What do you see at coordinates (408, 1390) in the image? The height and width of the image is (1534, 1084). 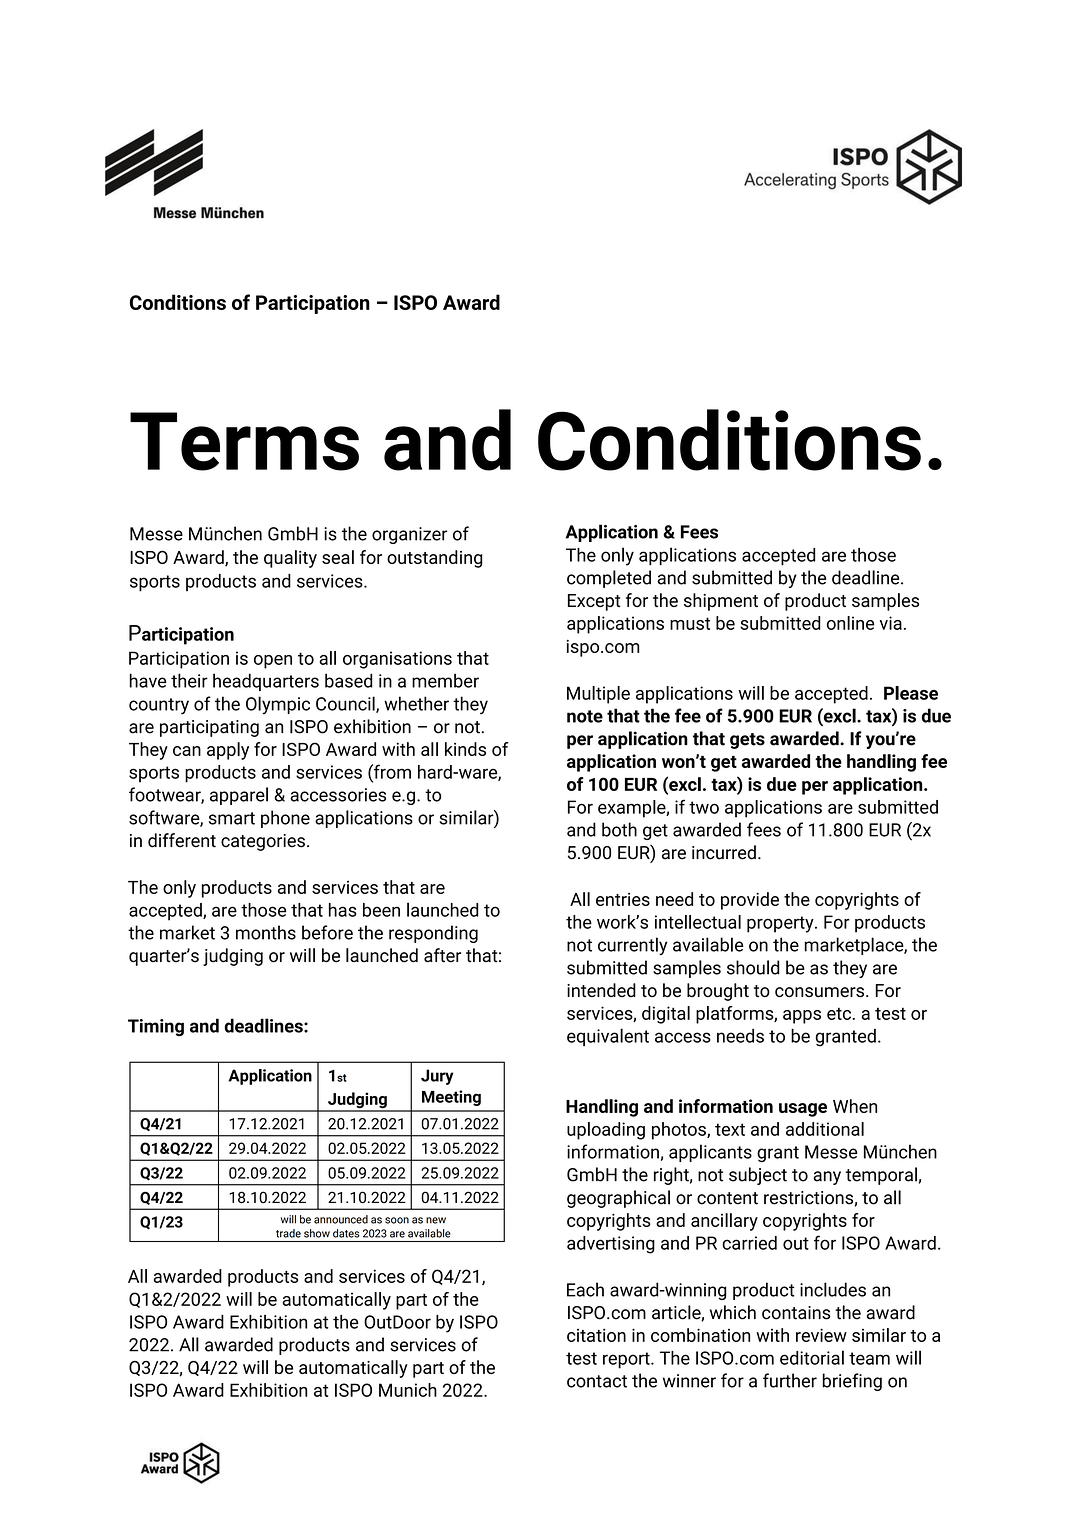 I see `Munich` at bounding box center [408, 1390].
